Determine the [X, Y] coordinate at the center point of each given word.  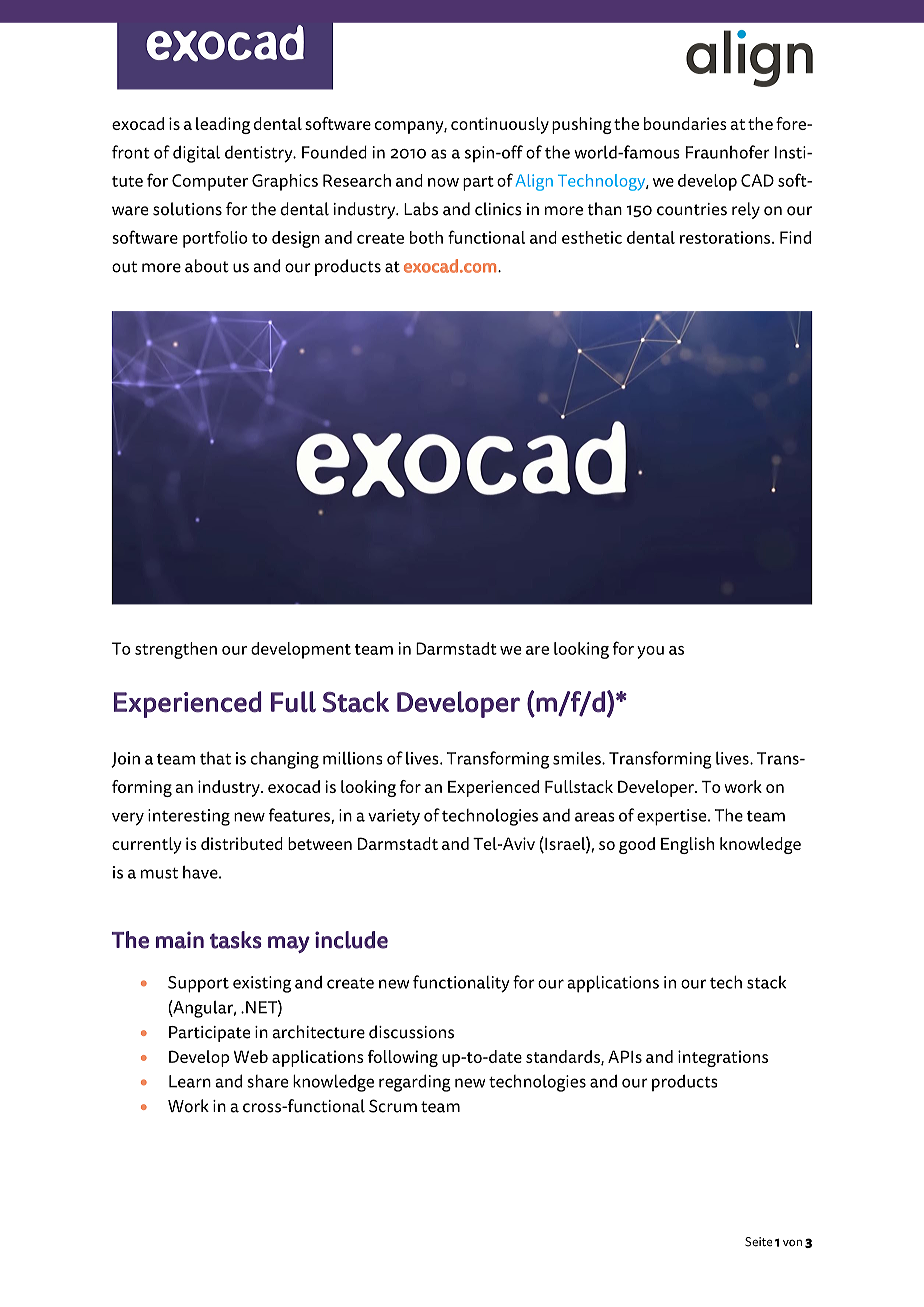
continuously [500, 125]
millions [353, 758]
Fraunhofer [728, 152]
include [351, 940]
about [206, 266]
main [180, 940]
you [650, 652]
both [426, 237]
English [687, 845]
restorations [726, 237]
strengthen [176, 650]
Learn [190, 1081]
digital [196, 154]
